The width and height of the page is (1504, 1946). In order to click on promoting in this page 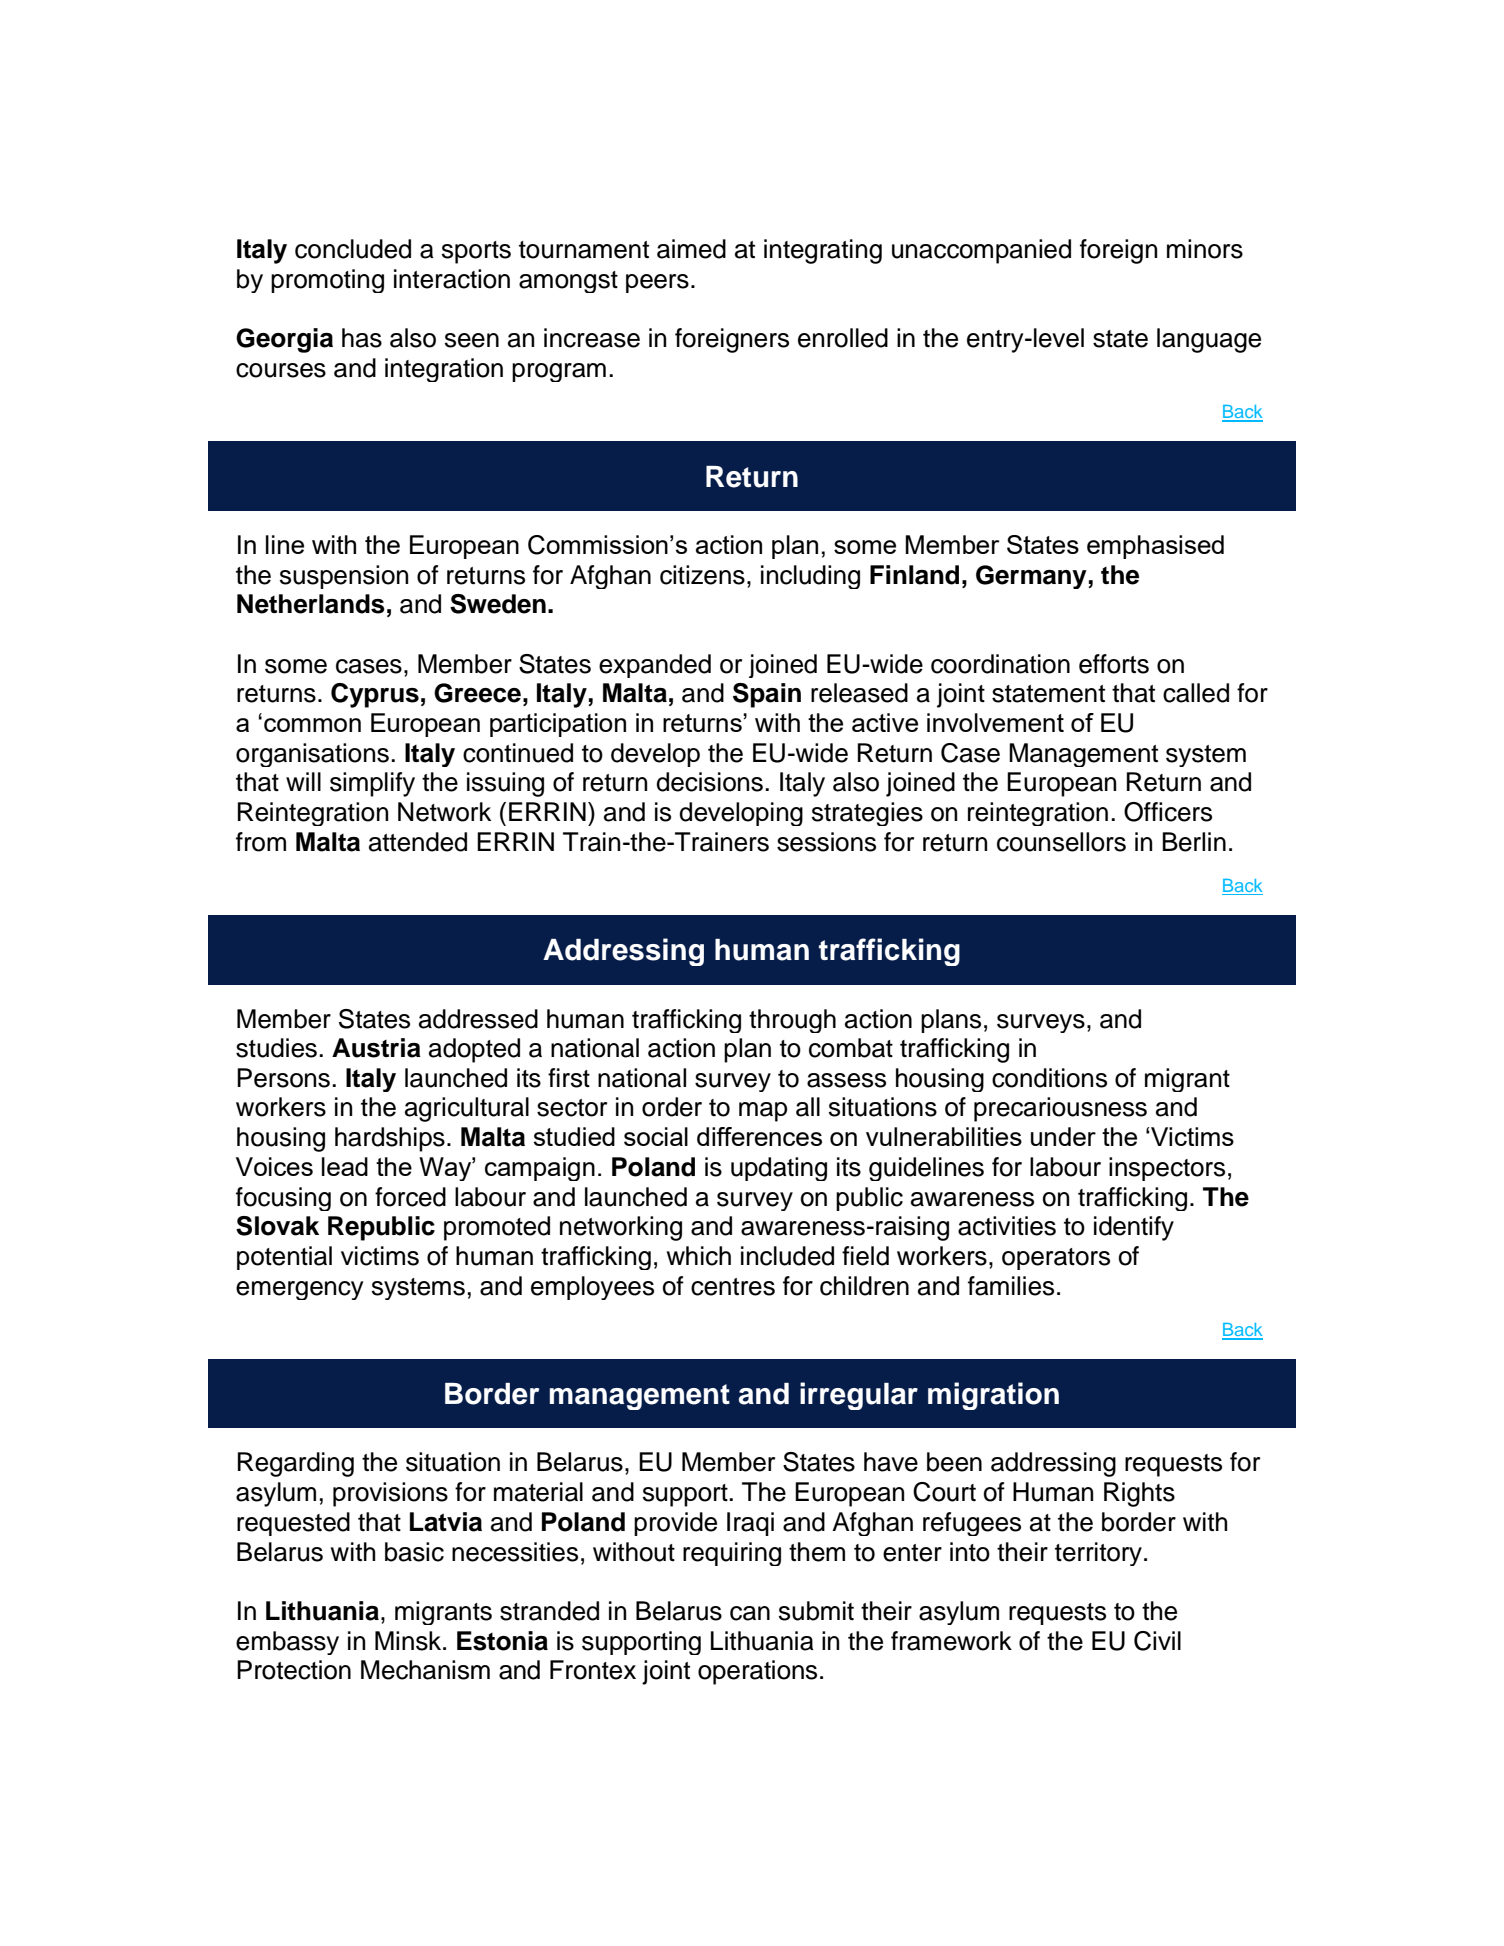, I will do `click(327, 281)`.
